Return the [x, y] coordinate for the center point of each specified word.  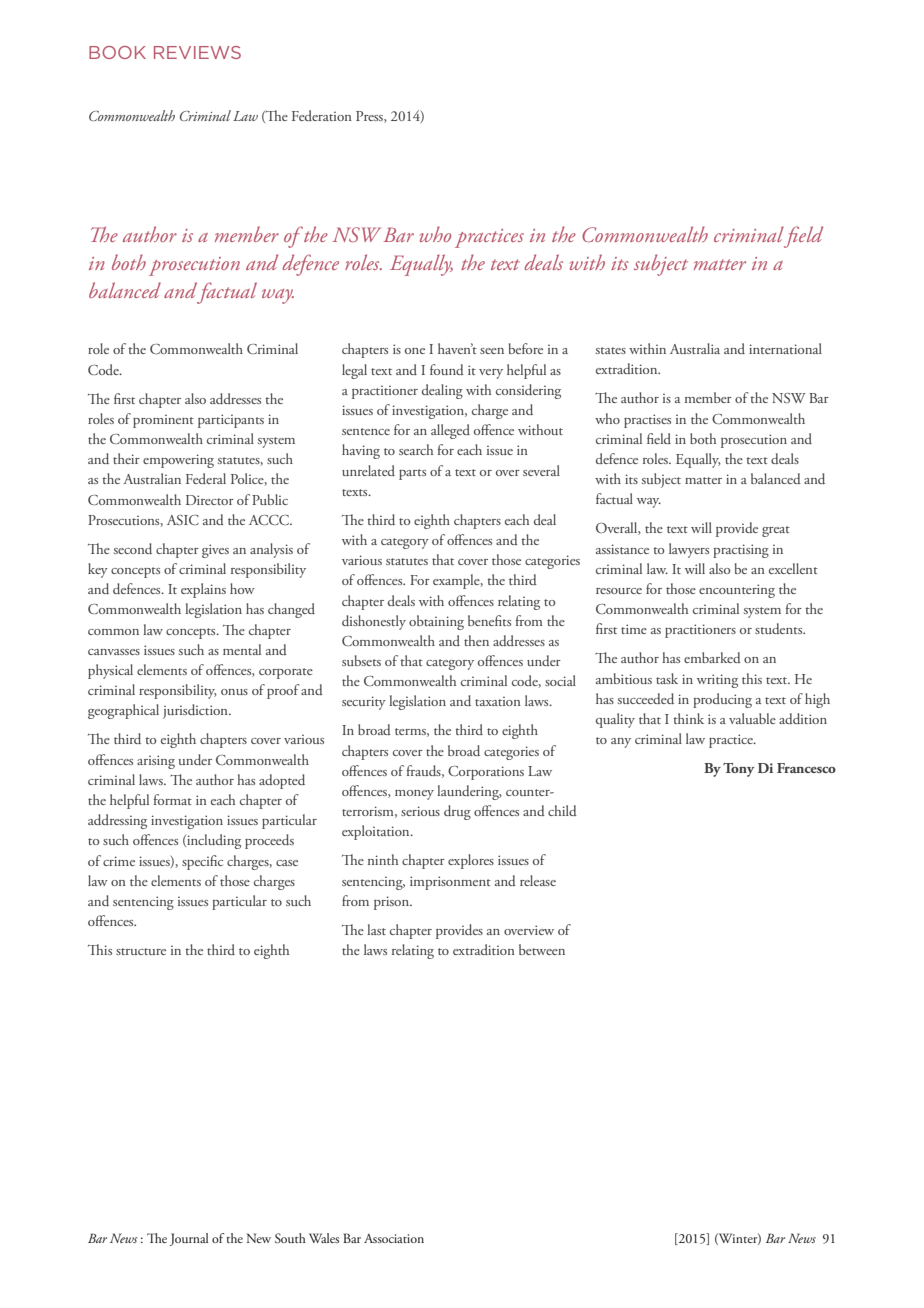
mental [242, 649]
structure [141, 951]
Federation [322, 115]
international [785, 348]
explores [471, 861]
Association [394, 1238]
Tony [739, 770]
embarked [712, 657]
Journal [189, 1239]
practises [647, 421]
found [447, 369]
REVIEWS [197, 52]
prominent [163, 421]
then [476, 640]
